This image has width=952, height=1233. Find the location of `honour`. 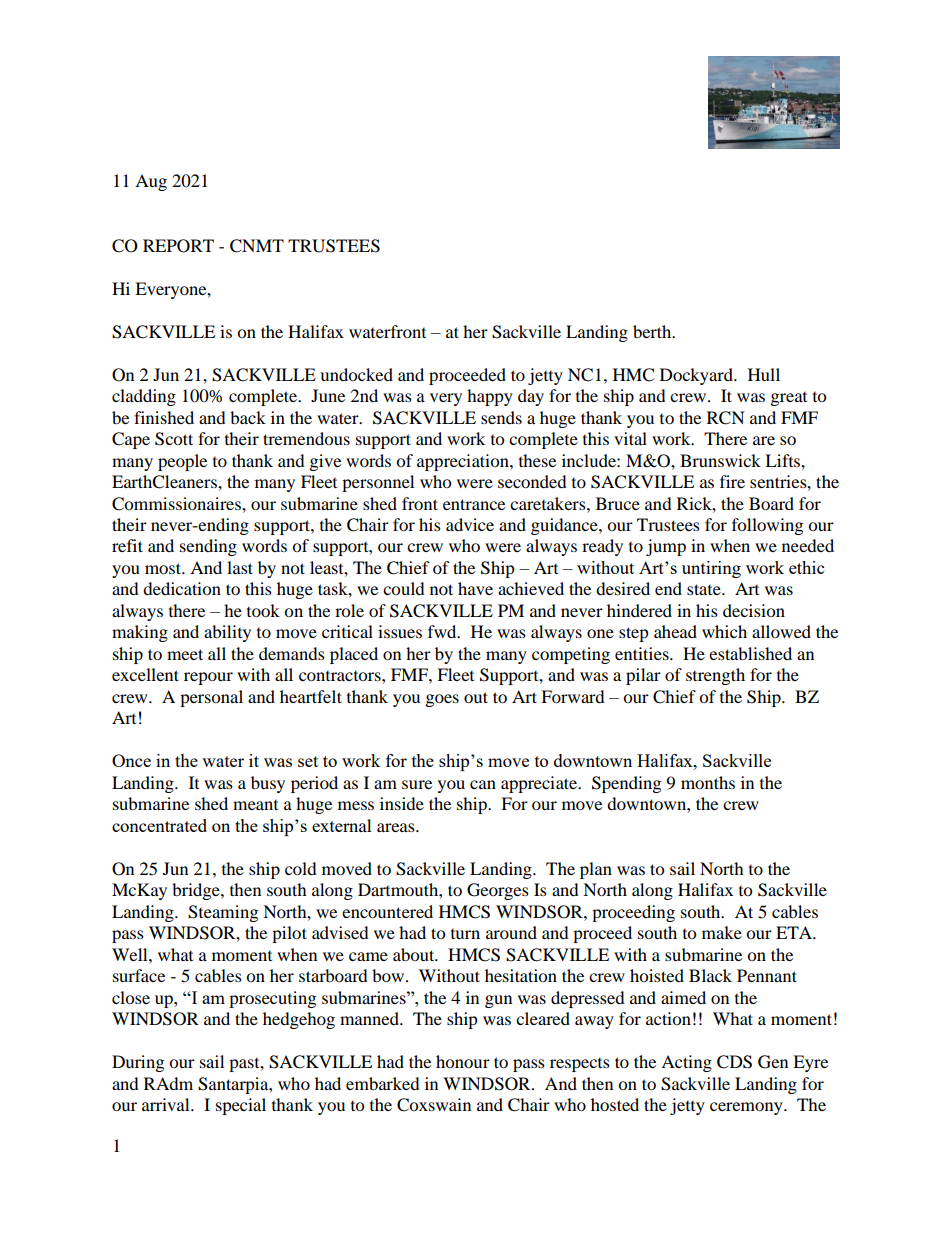

honour is located at coordinates (463, 1061).
